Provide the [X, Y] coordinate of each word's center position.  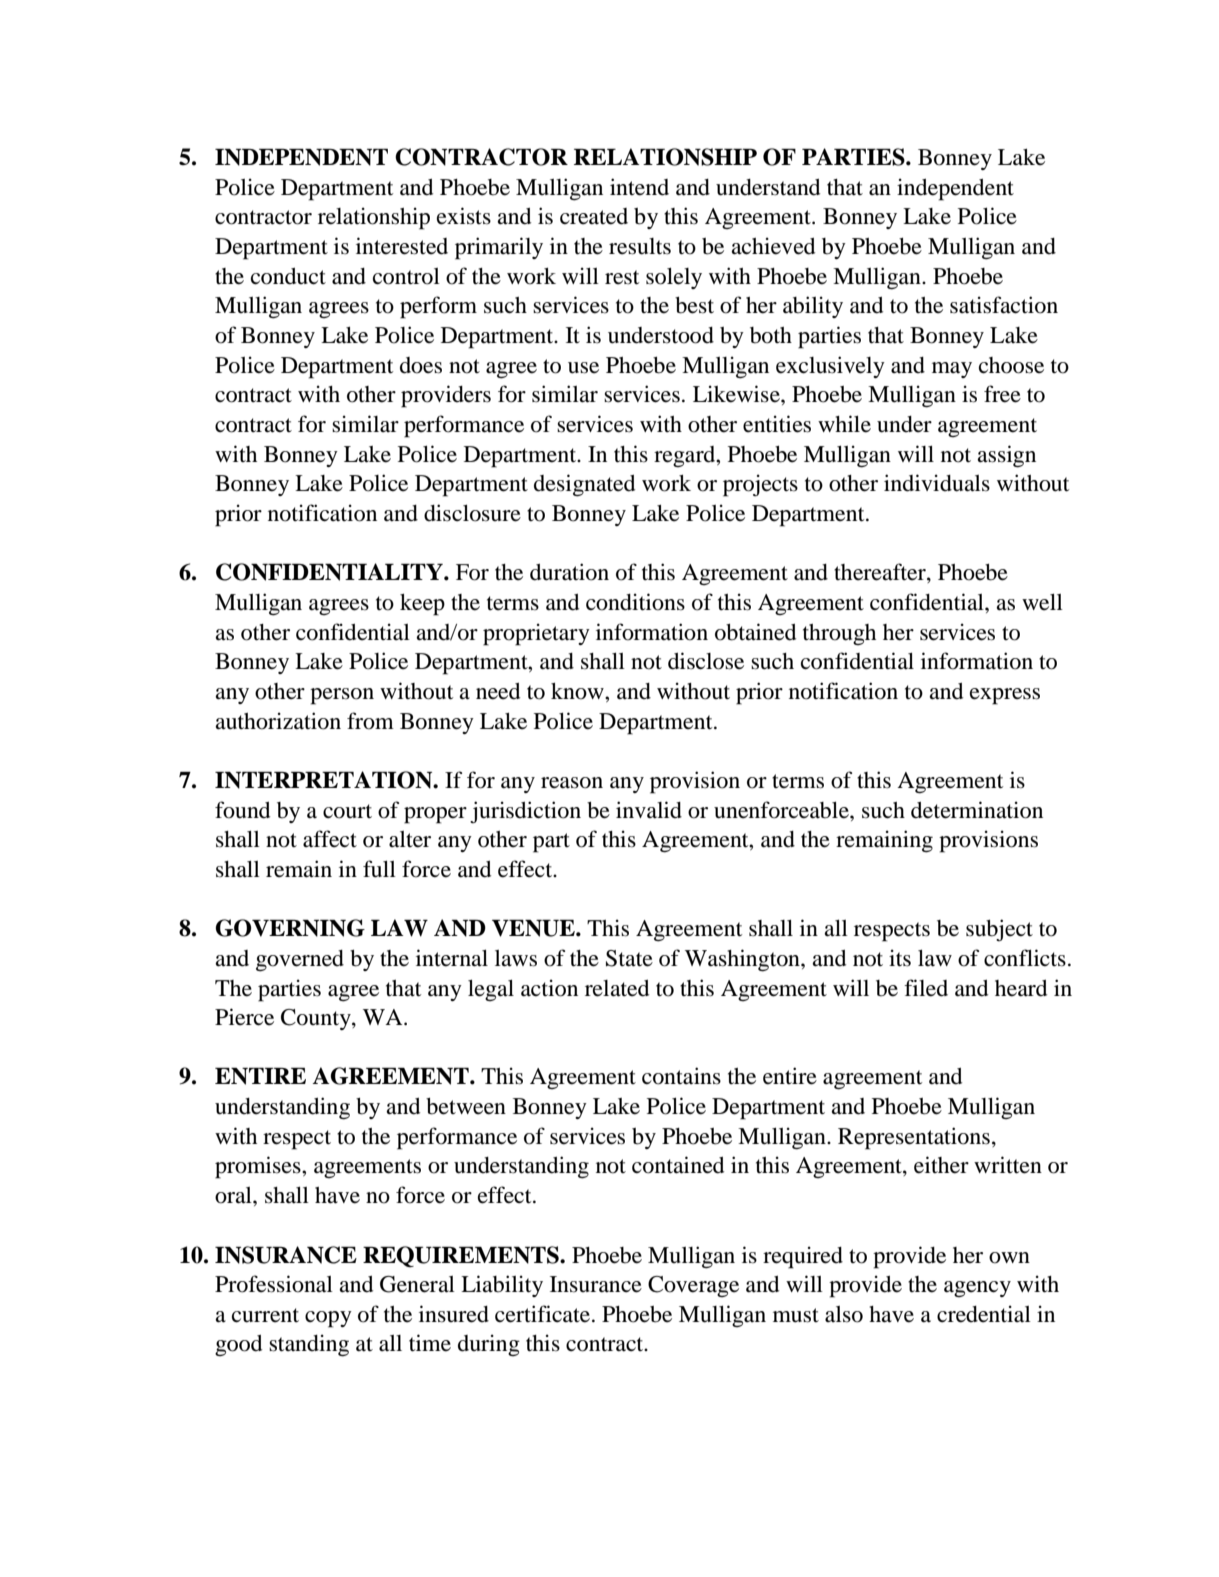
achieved [773, 246]
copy [328, 1319]
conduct [288, 276]
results [640, 246]
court [347, 811]
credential [984, 1314]
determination [977, 810]
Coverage [693, 1286]
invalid [649, 810]
